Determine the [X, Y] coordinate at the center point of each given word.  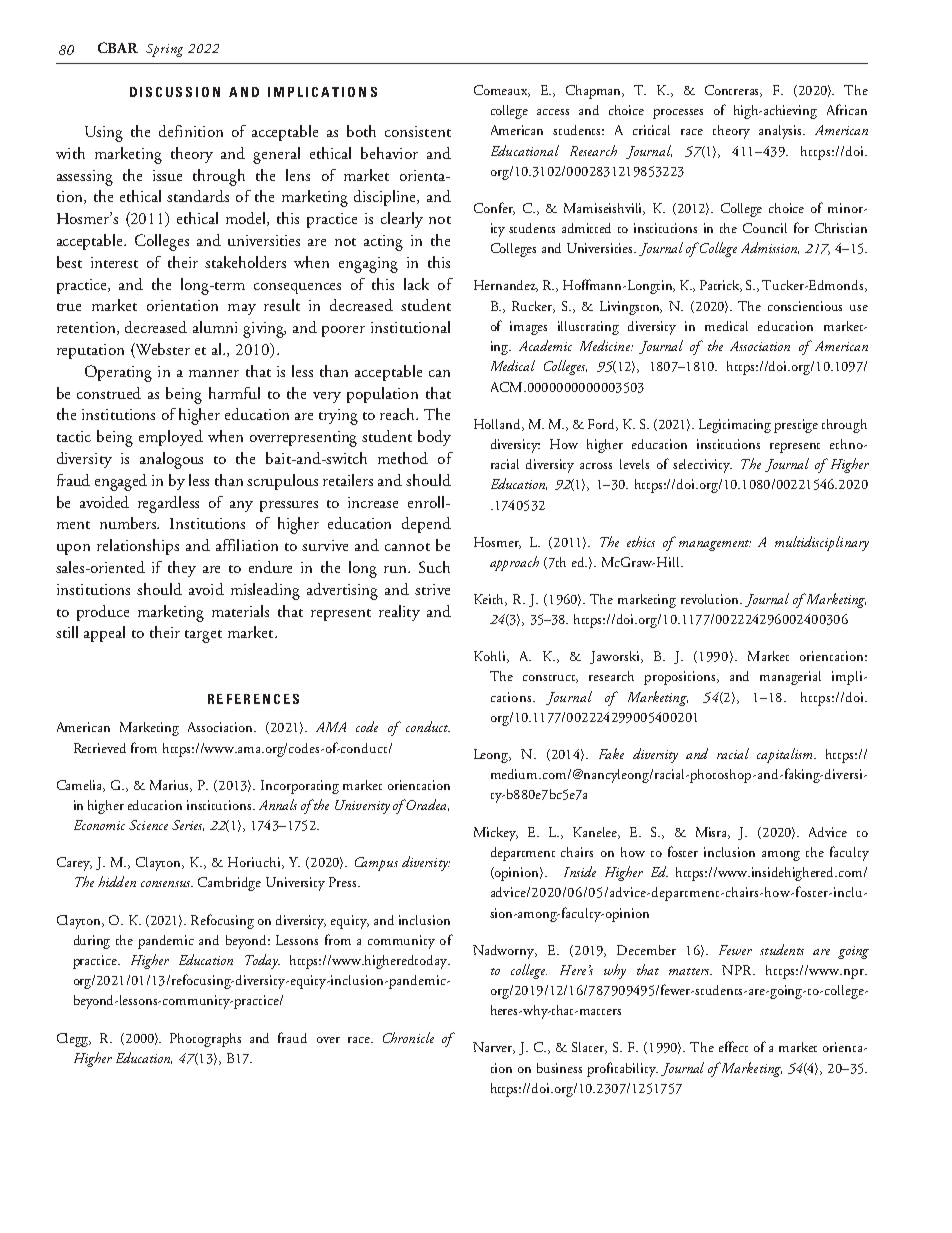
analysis [781, 132]
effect [733, 1046]
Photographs [205, 1040]
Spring [164, 50]
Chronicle [408, 1037]
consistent [418, 131]
